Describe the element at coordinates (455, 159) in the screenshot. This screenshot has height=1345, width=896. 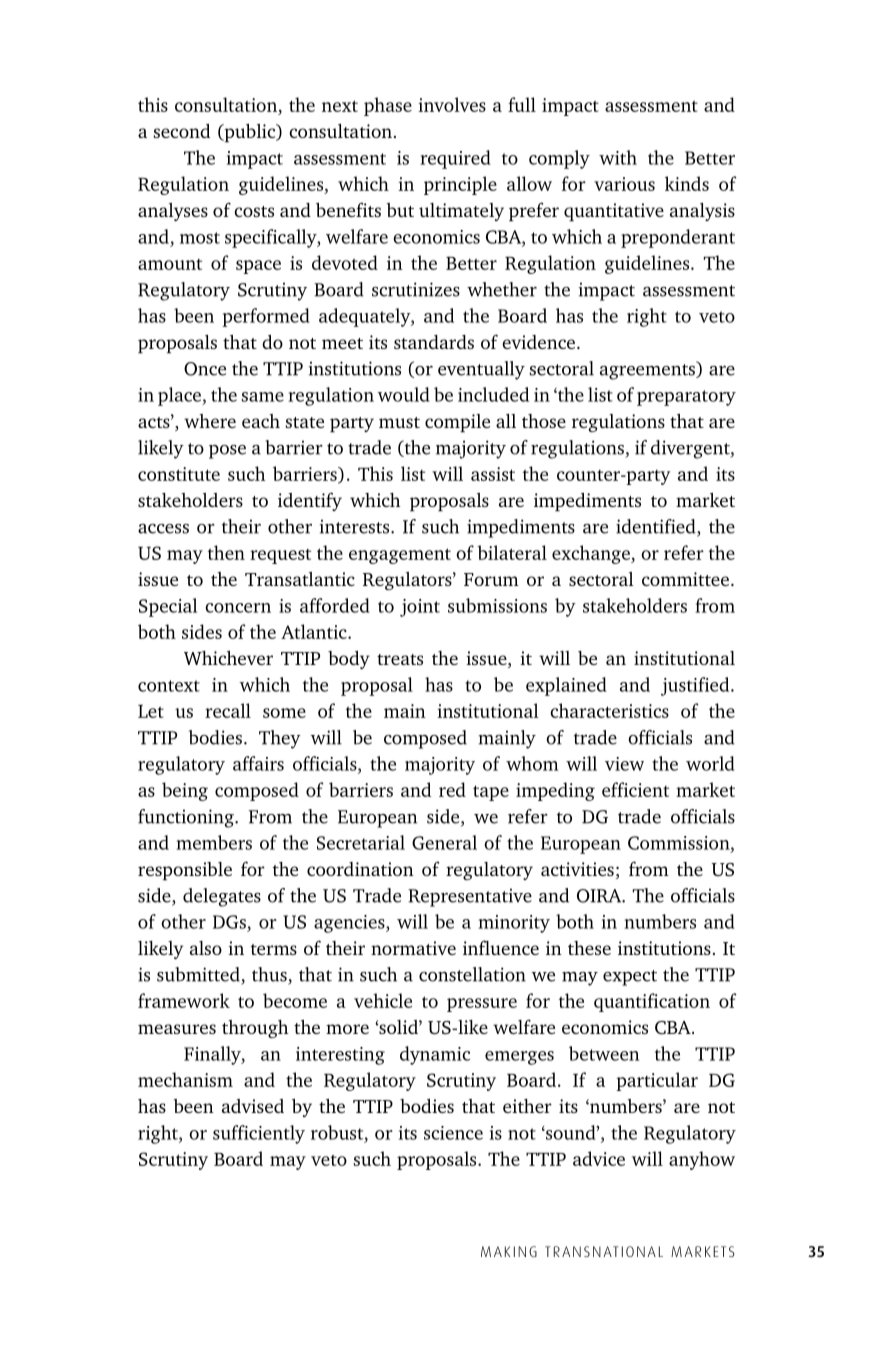
I see `required` at that location.
